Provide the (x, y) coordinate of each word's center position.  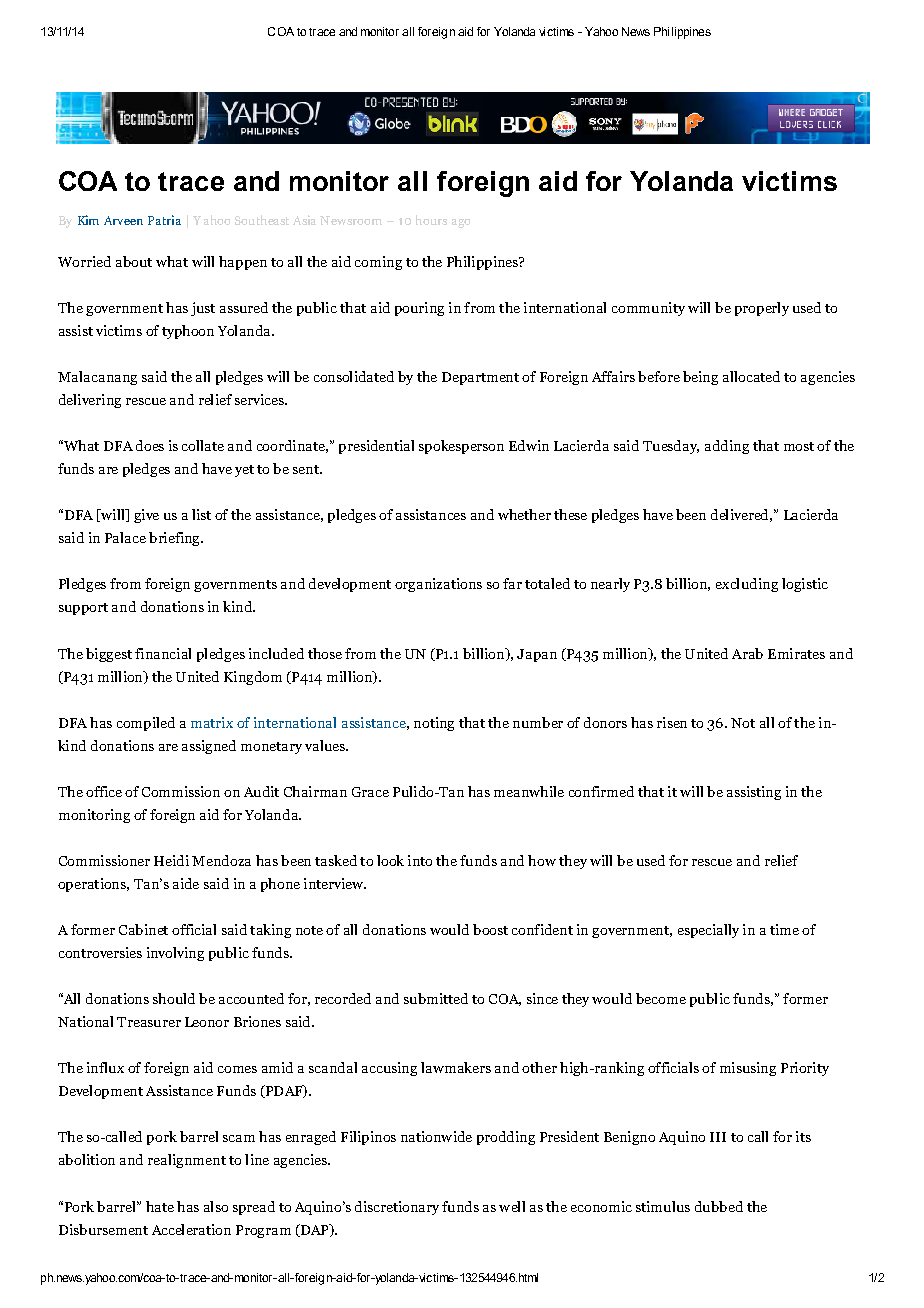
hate (160, 1206)
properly (762, 309)
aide (186, 883)
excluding (747, 585)
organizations (438, 585)
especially (708, 931)
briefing (175, 539)
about (134, 261)
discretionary (397, 1208)
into (420, 860)
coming (378, 263)
